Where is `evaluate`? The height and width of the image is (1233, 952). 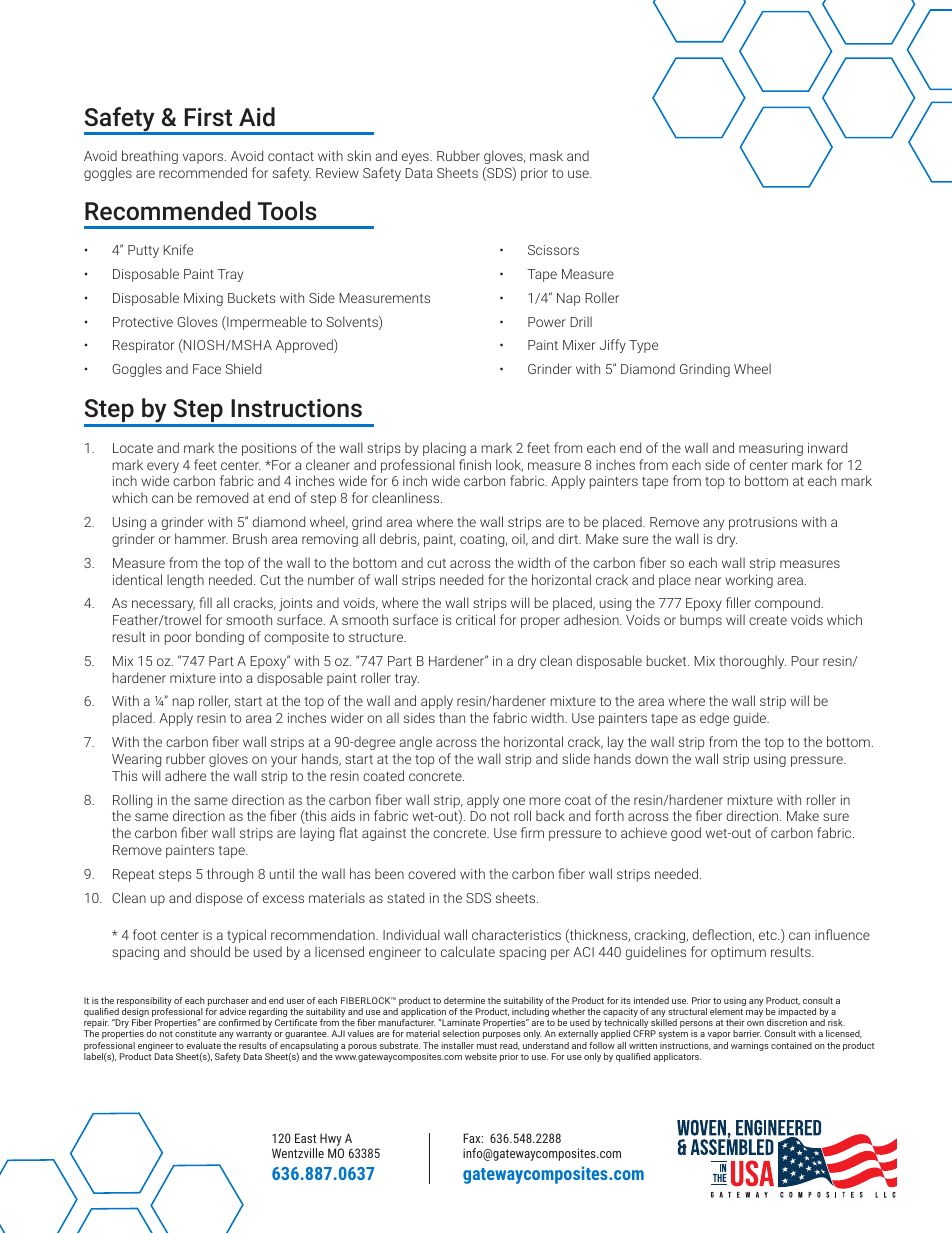 evaluate is located at coordinates (203, 1045).
